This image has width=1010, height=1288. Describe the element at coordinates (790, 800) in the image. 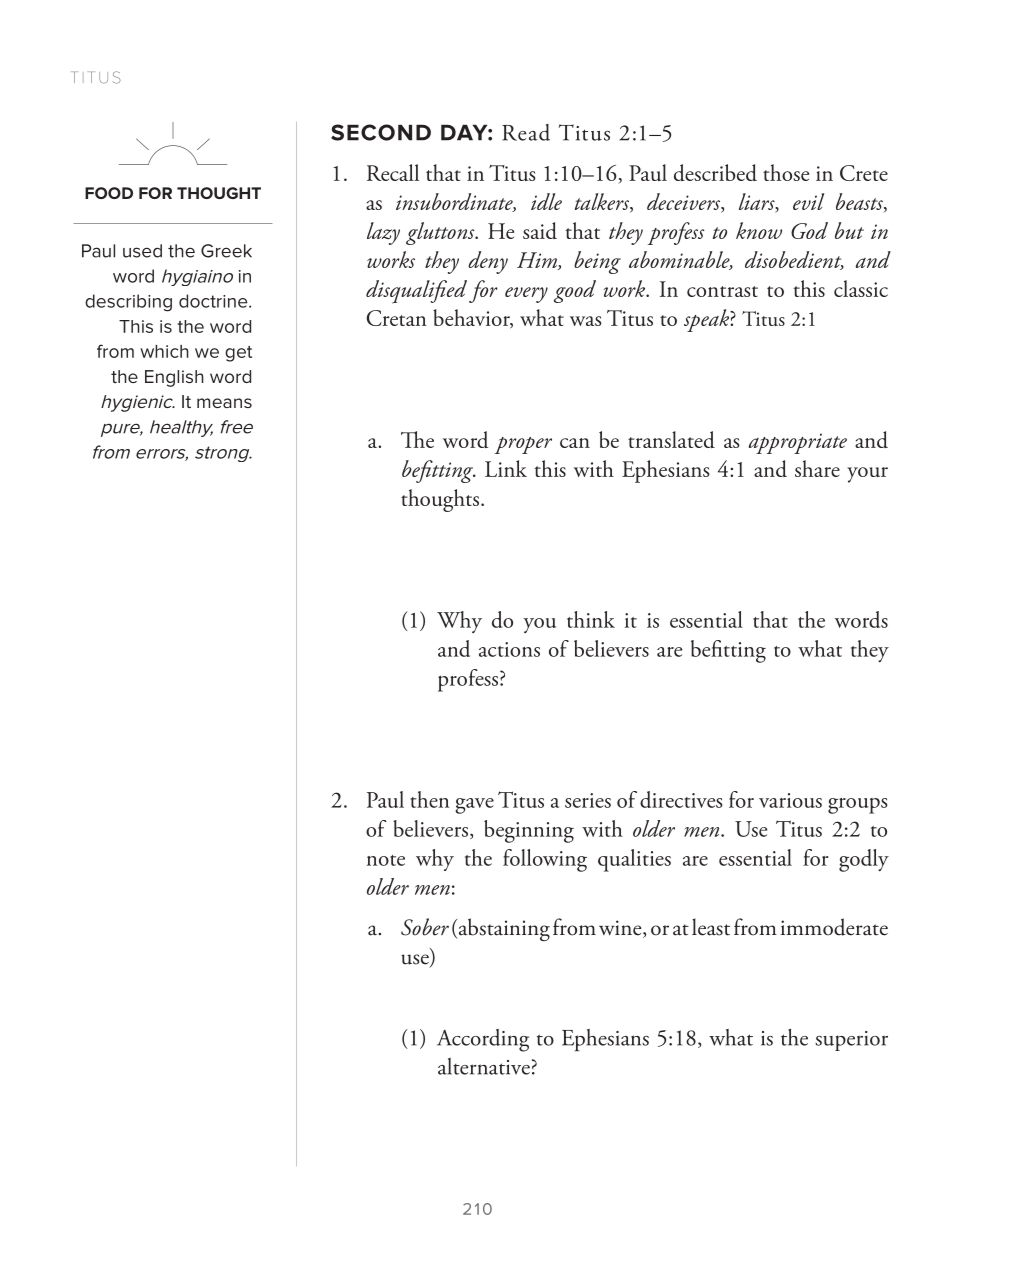

I see `various` at that location.
